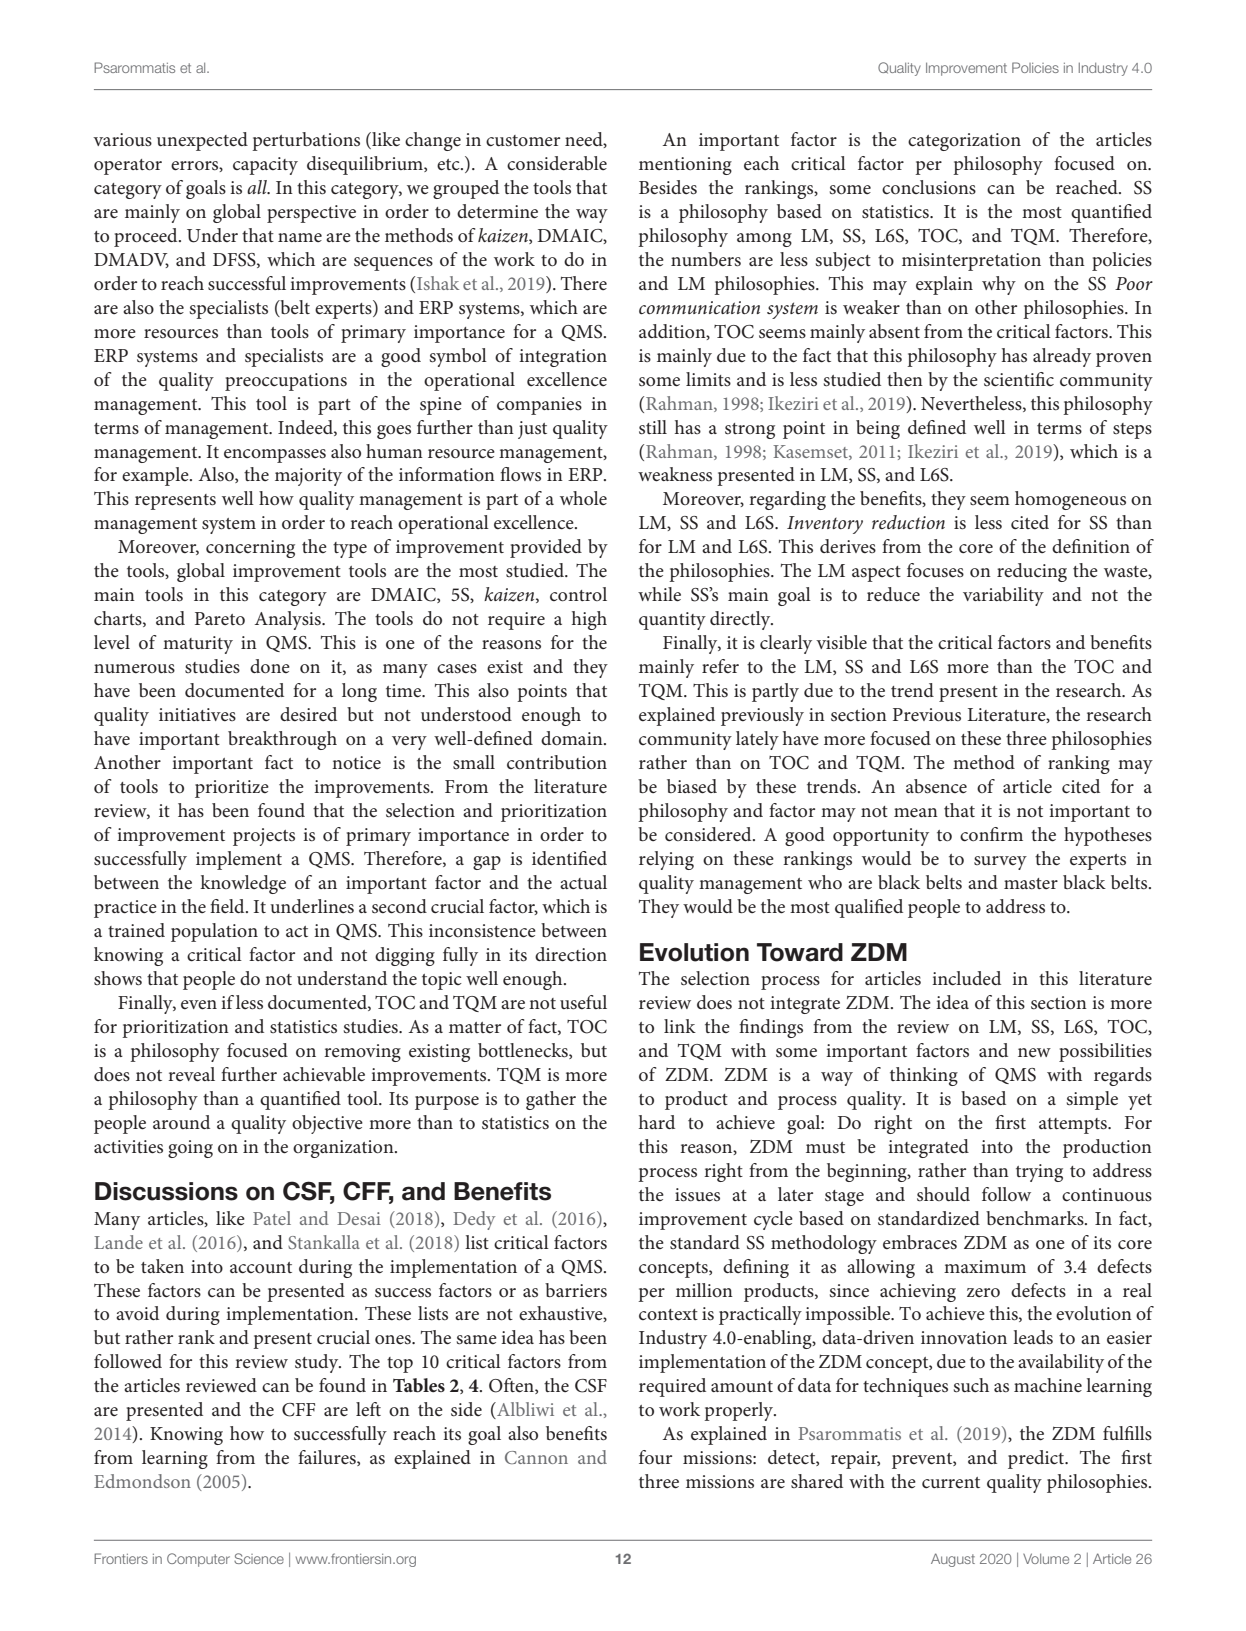  I want to click on hard, so click(657, 1122).
